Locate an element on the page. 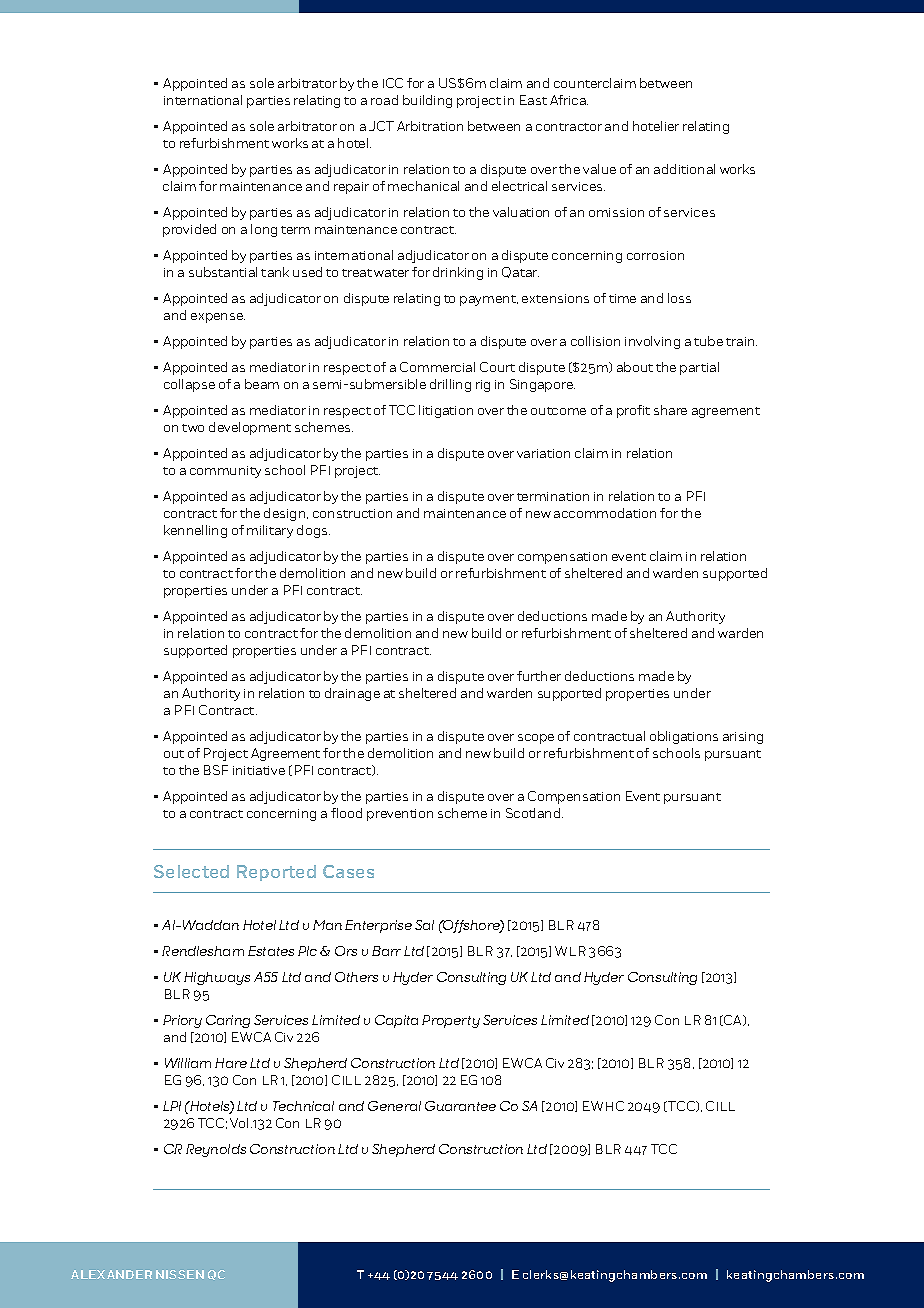 This image has height=1308, width=924. ALEXANDER is located at coordinates (111, 1274).
